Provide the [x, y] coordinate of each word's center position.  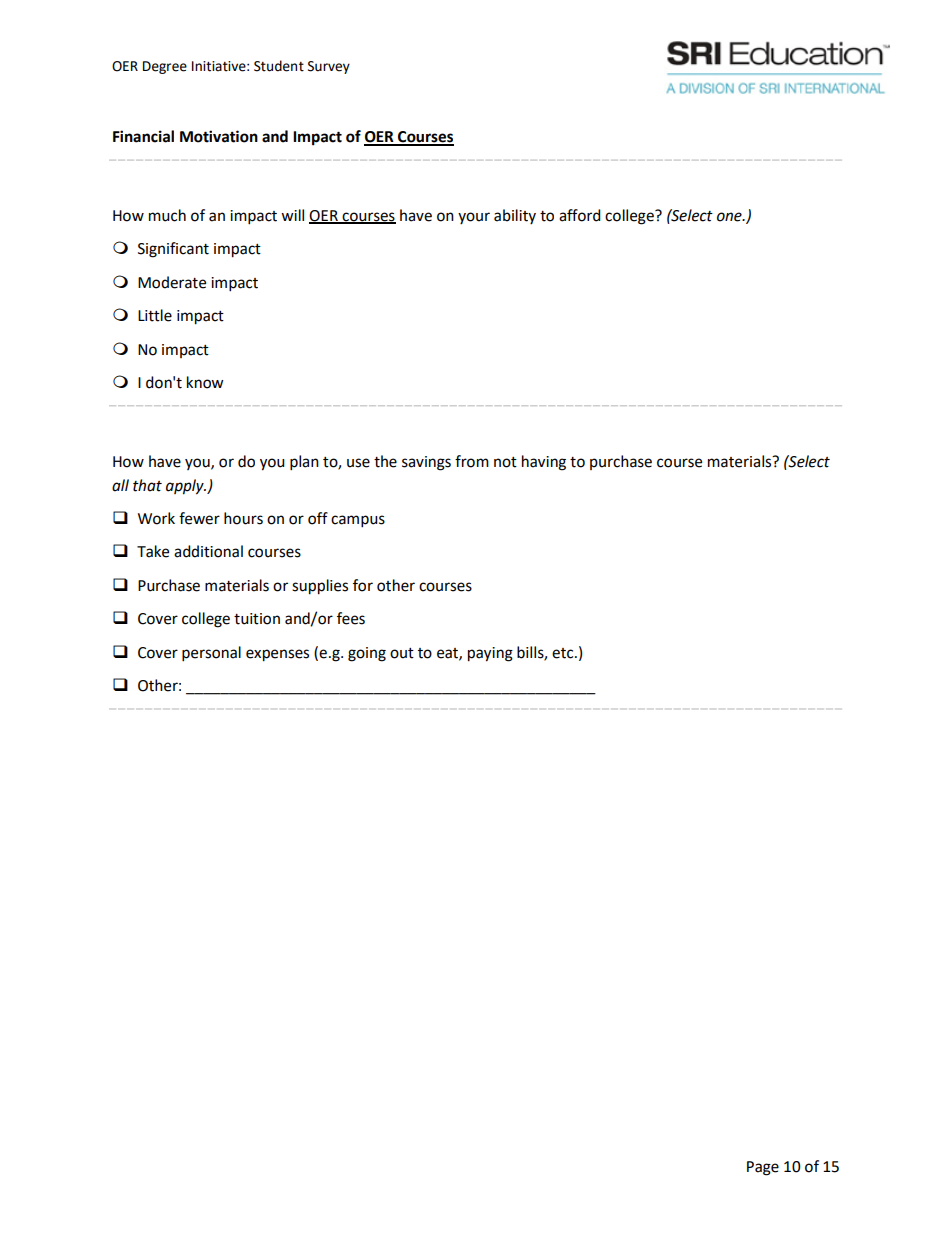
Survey [329, 67]
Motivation [219, 136]
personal [211, 654]
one [730, 217]
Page [763, 1168]
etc [564, 653]
